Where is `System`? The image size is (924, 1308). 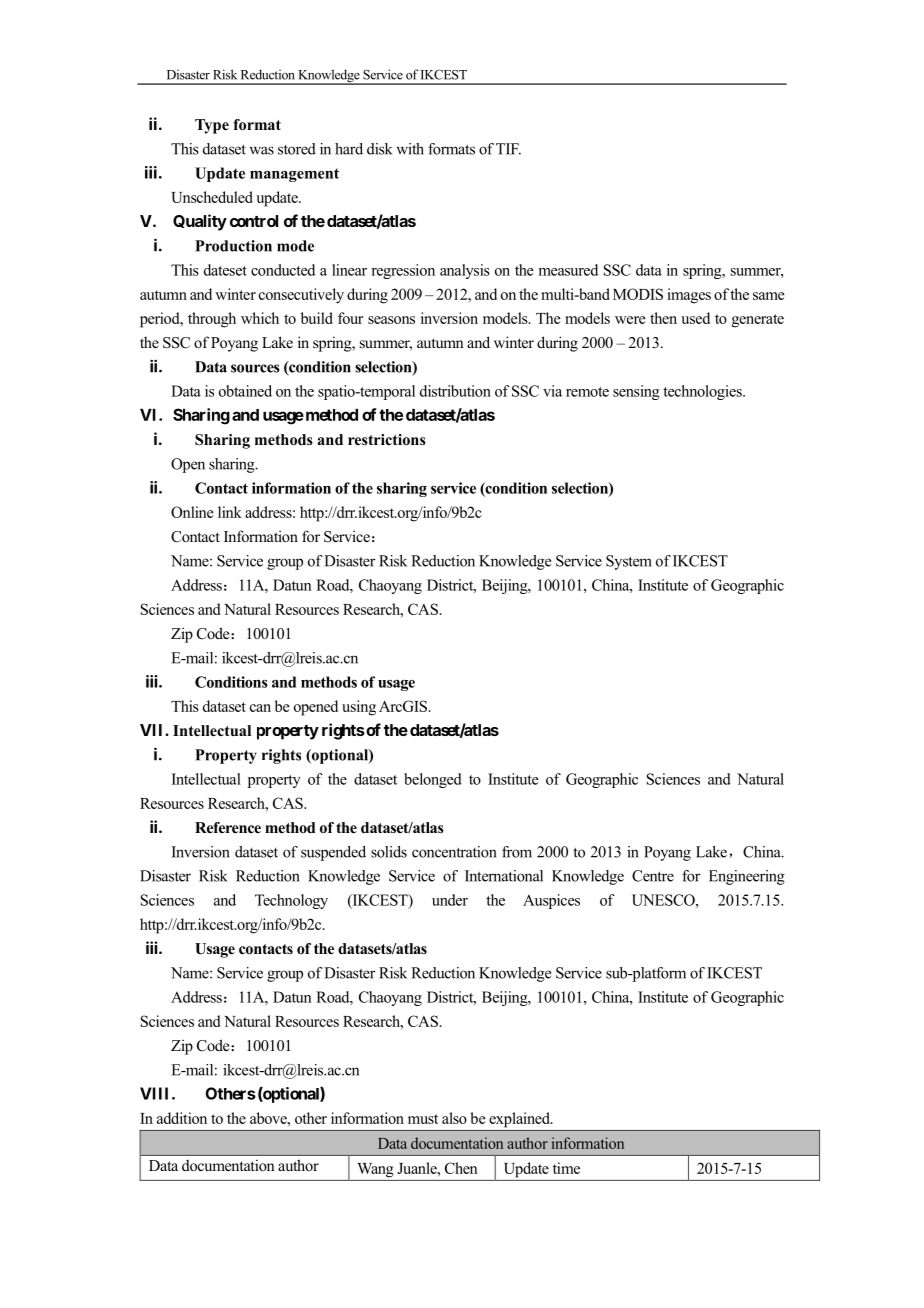
System is located at coordinates (629, 562).
